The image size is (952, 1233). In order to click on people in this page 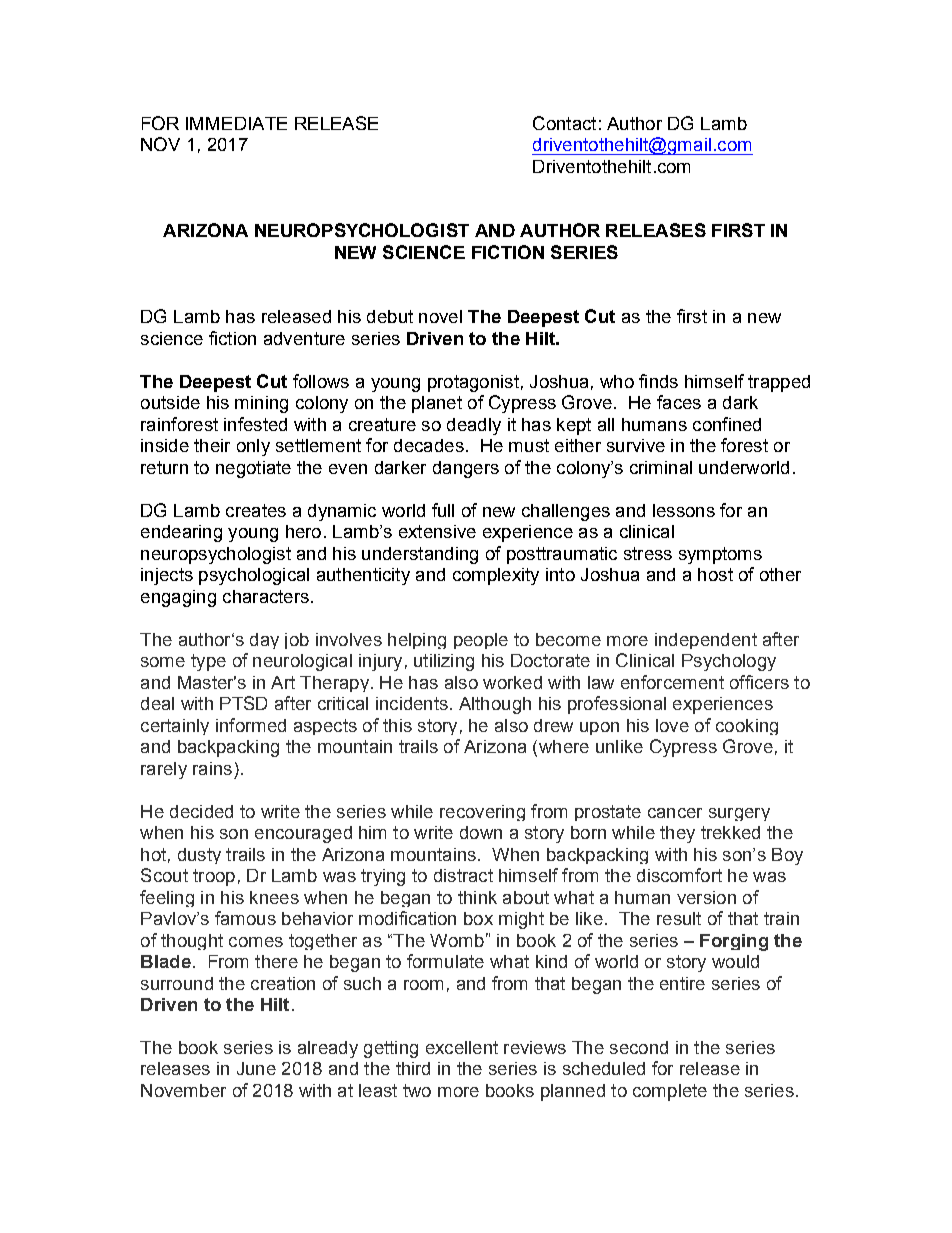, I will do `click(481, 641)`.
